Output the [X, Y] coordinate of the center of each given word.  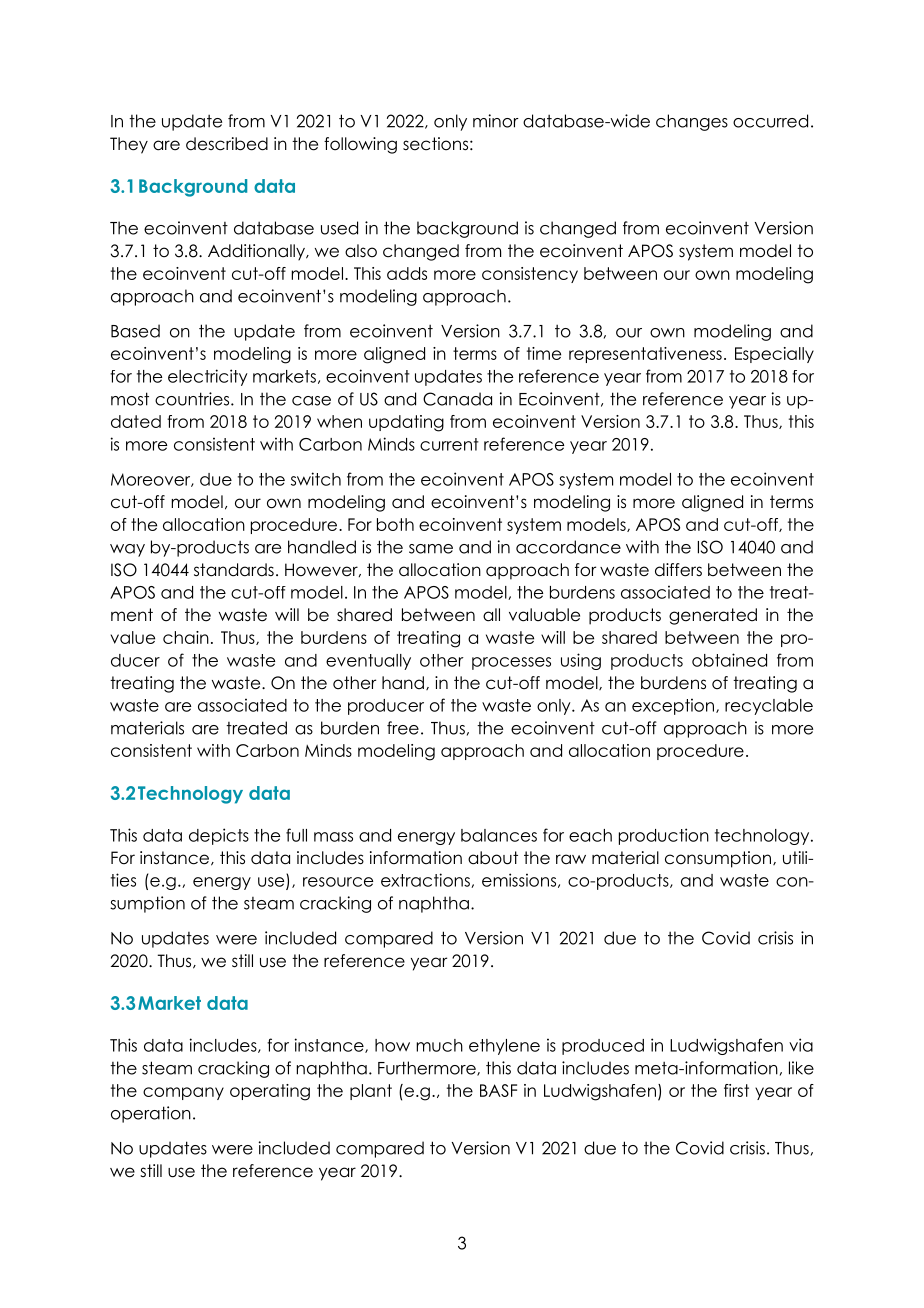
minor [496, 121]
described [227, 144]
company [183, 1093]
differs [678, 570]
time [544, 353]
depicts [219, 836]
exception [674, 706]
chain [186, 637]
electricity [208, 377]
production [664, 836]
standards [234, 570]
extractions [426, 880]
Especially [774, 355]
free [403, 728]
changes [692, 122]
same [431, 549]
